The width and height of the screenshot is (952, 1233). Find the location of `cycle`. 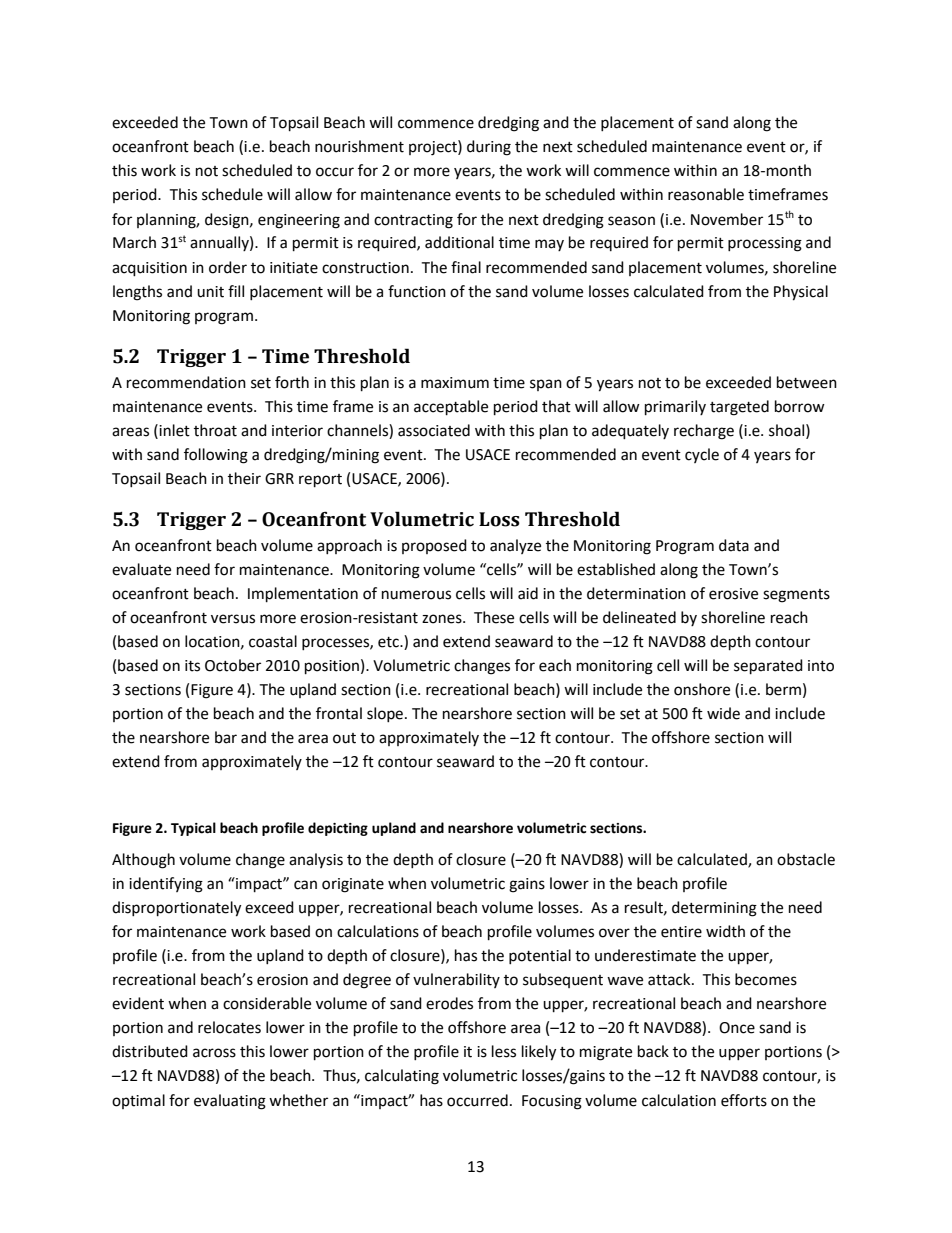

cycle is located at coordinates (702, 455).
